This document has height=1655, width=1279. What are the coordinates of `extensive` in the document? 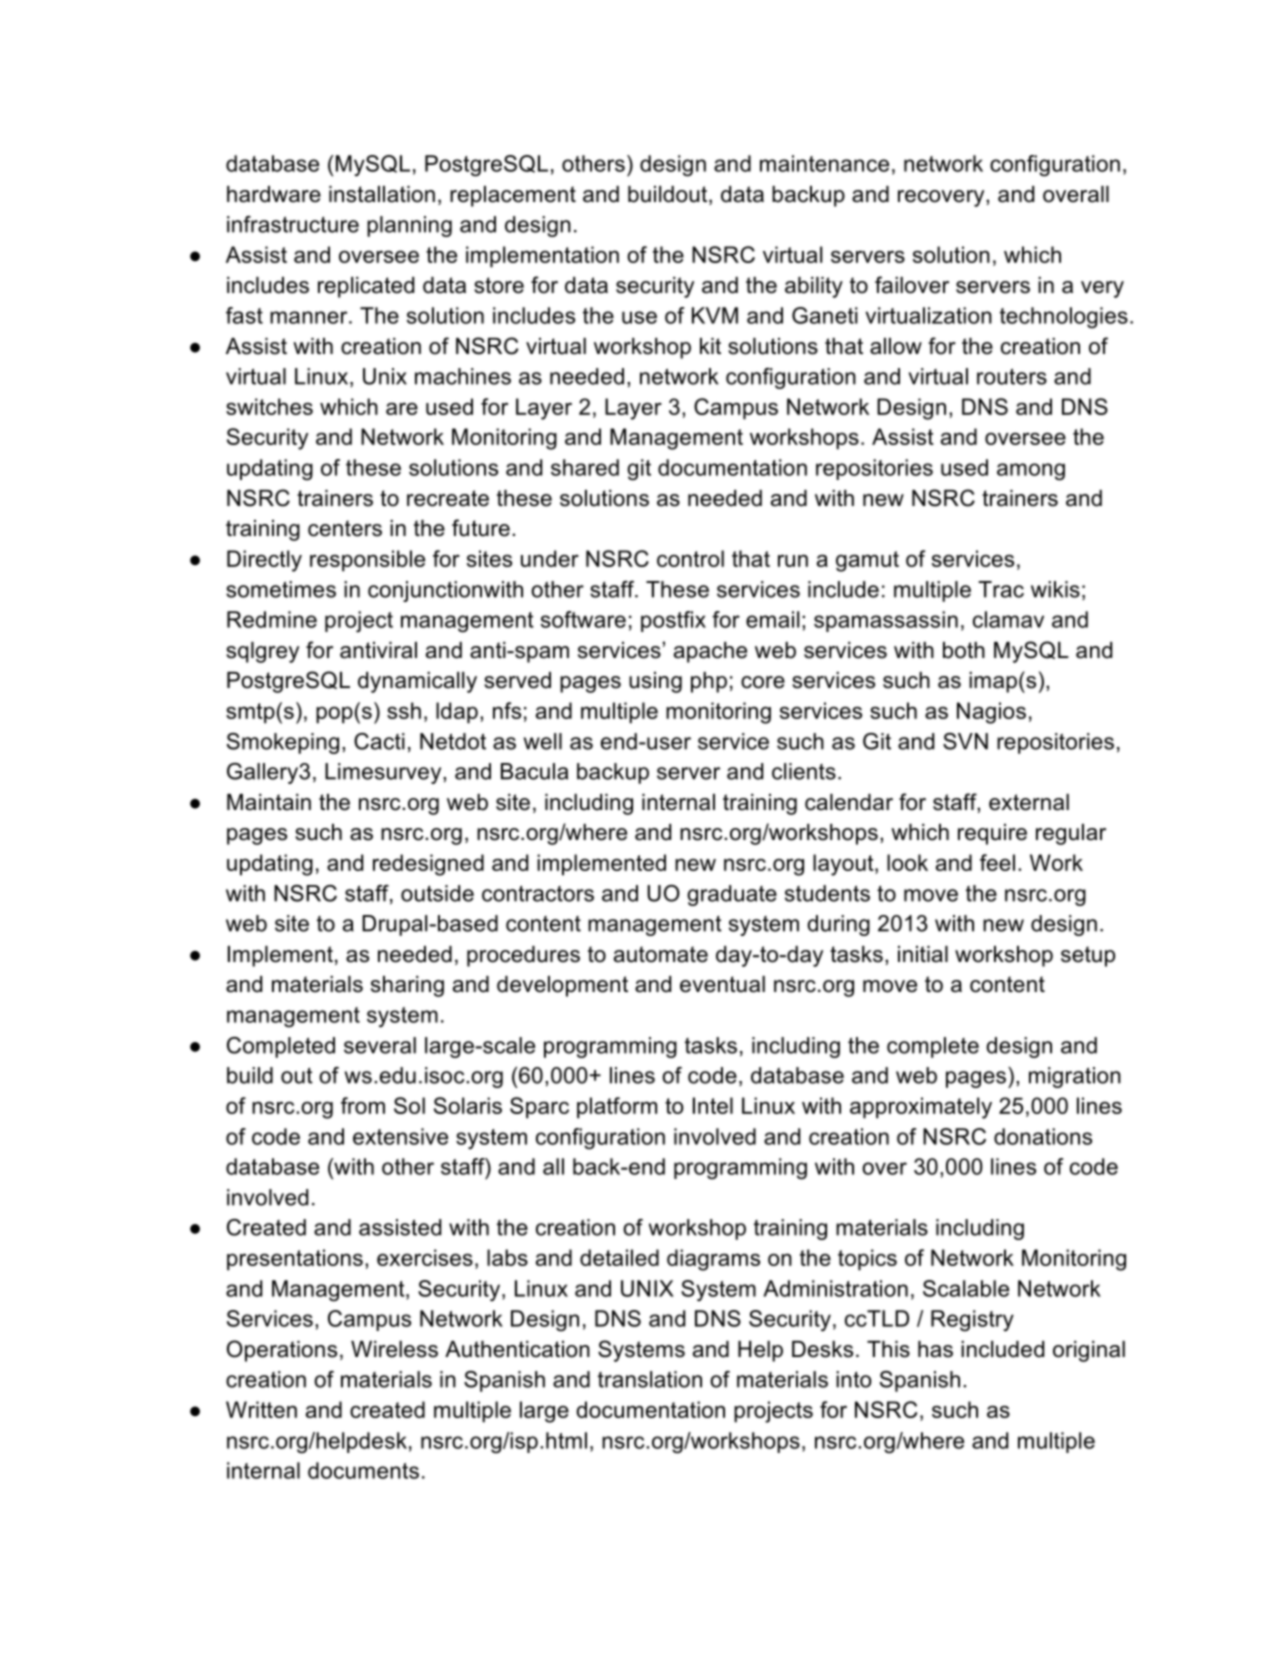 It's located at (400, 1136).
